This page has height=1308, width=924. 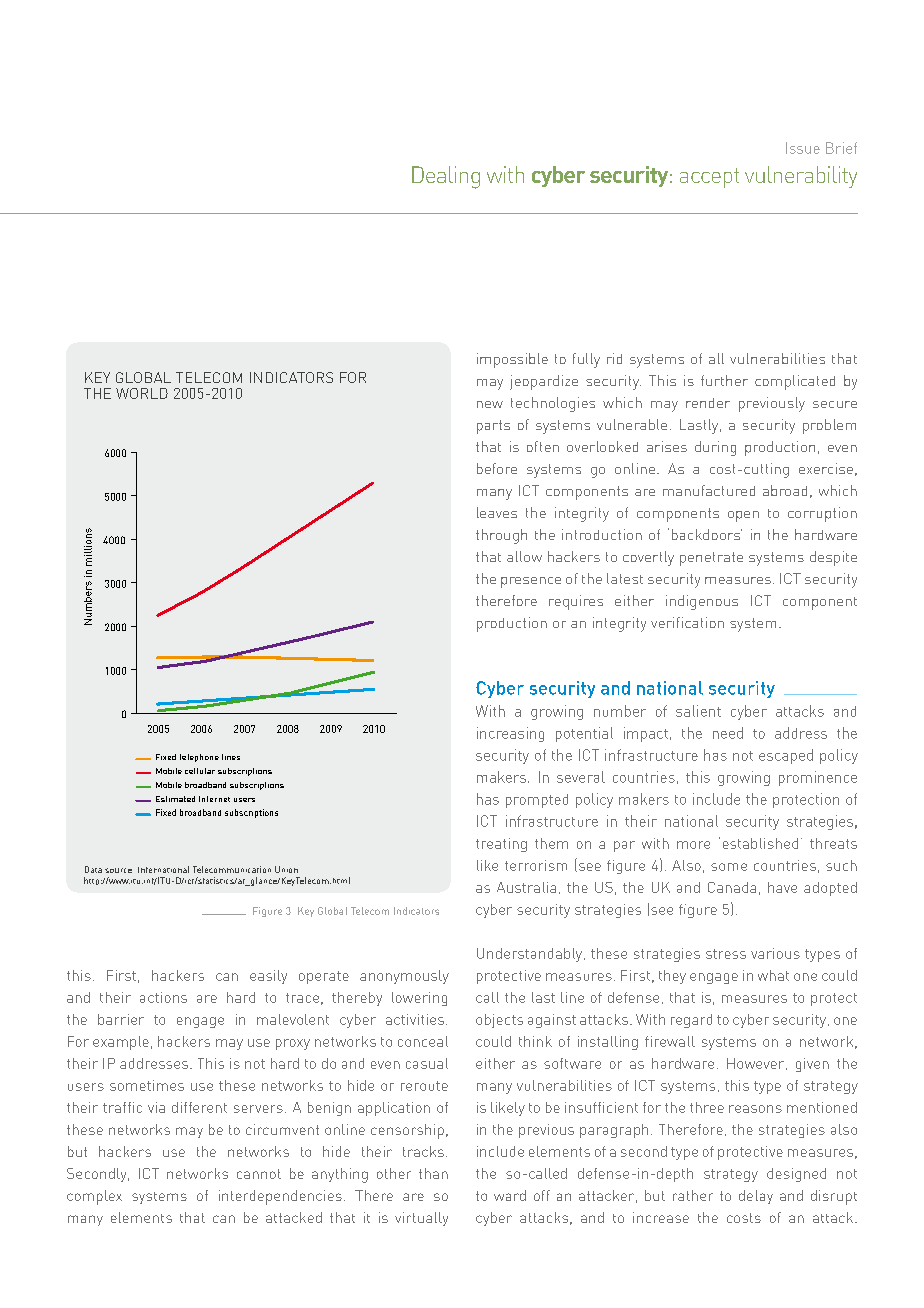 I want to click on vulnerability, so click(x=801, y=177).
